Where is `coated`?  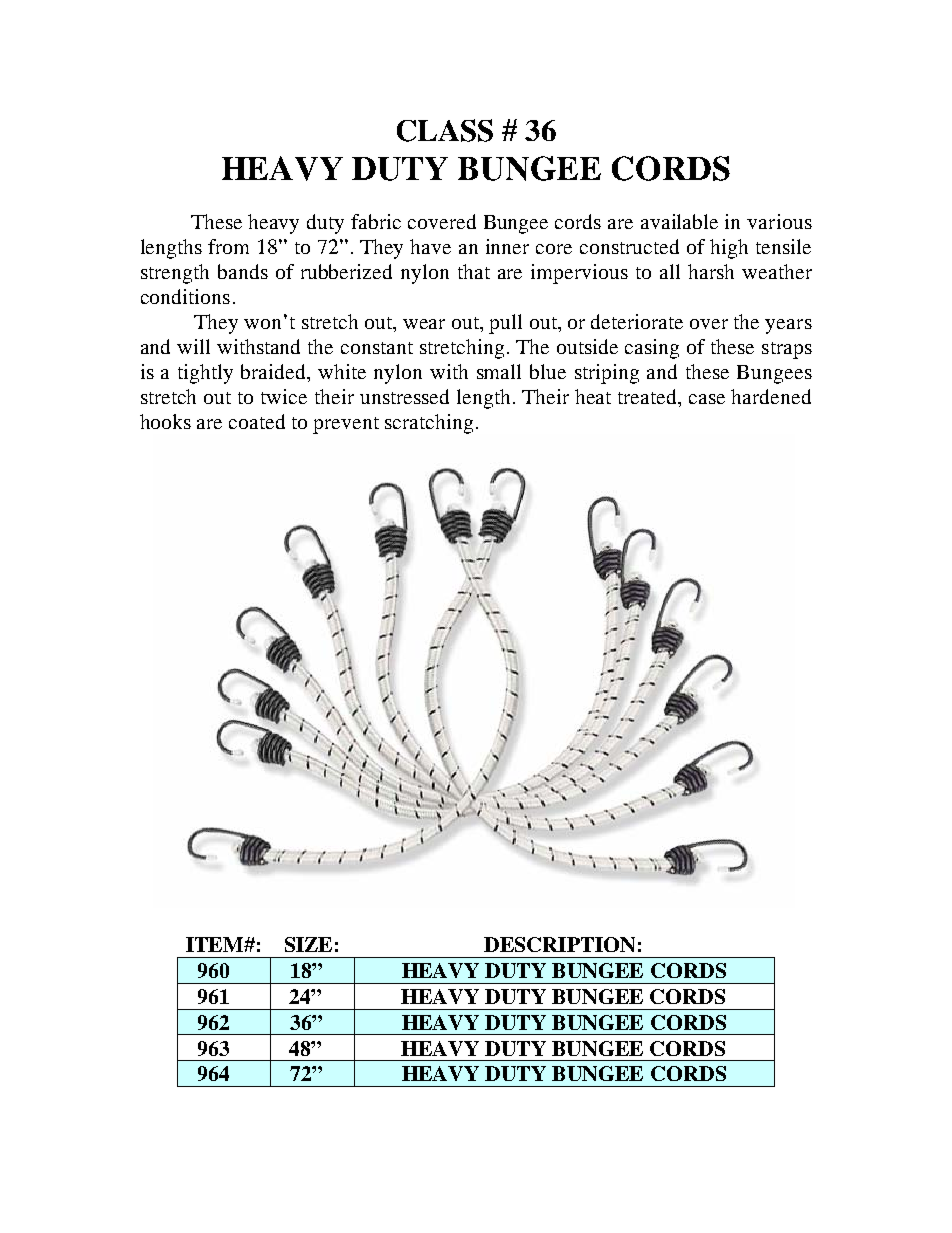
coated is located at coordinates (257, 421).
